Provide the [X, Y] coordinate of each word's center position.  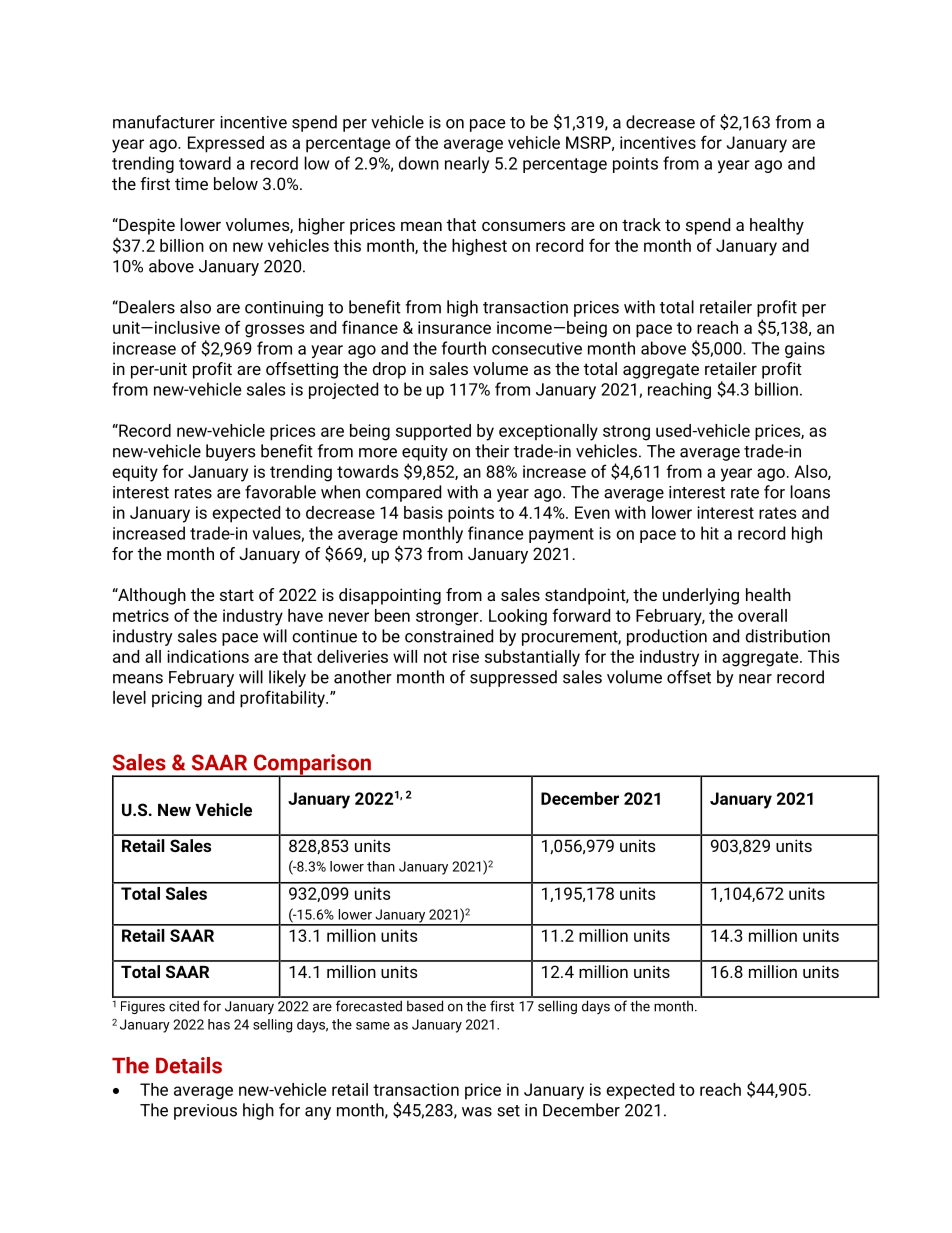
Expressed [226, 144]
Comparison [312, 765]
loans [810, 492]
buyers [230, 452]
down [419, 163]
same [373, 1026]
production [667, 637]
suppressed [513, 678]
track [641, 224]
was [477, 1112]
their [492, 451]
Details [189, 1065]
